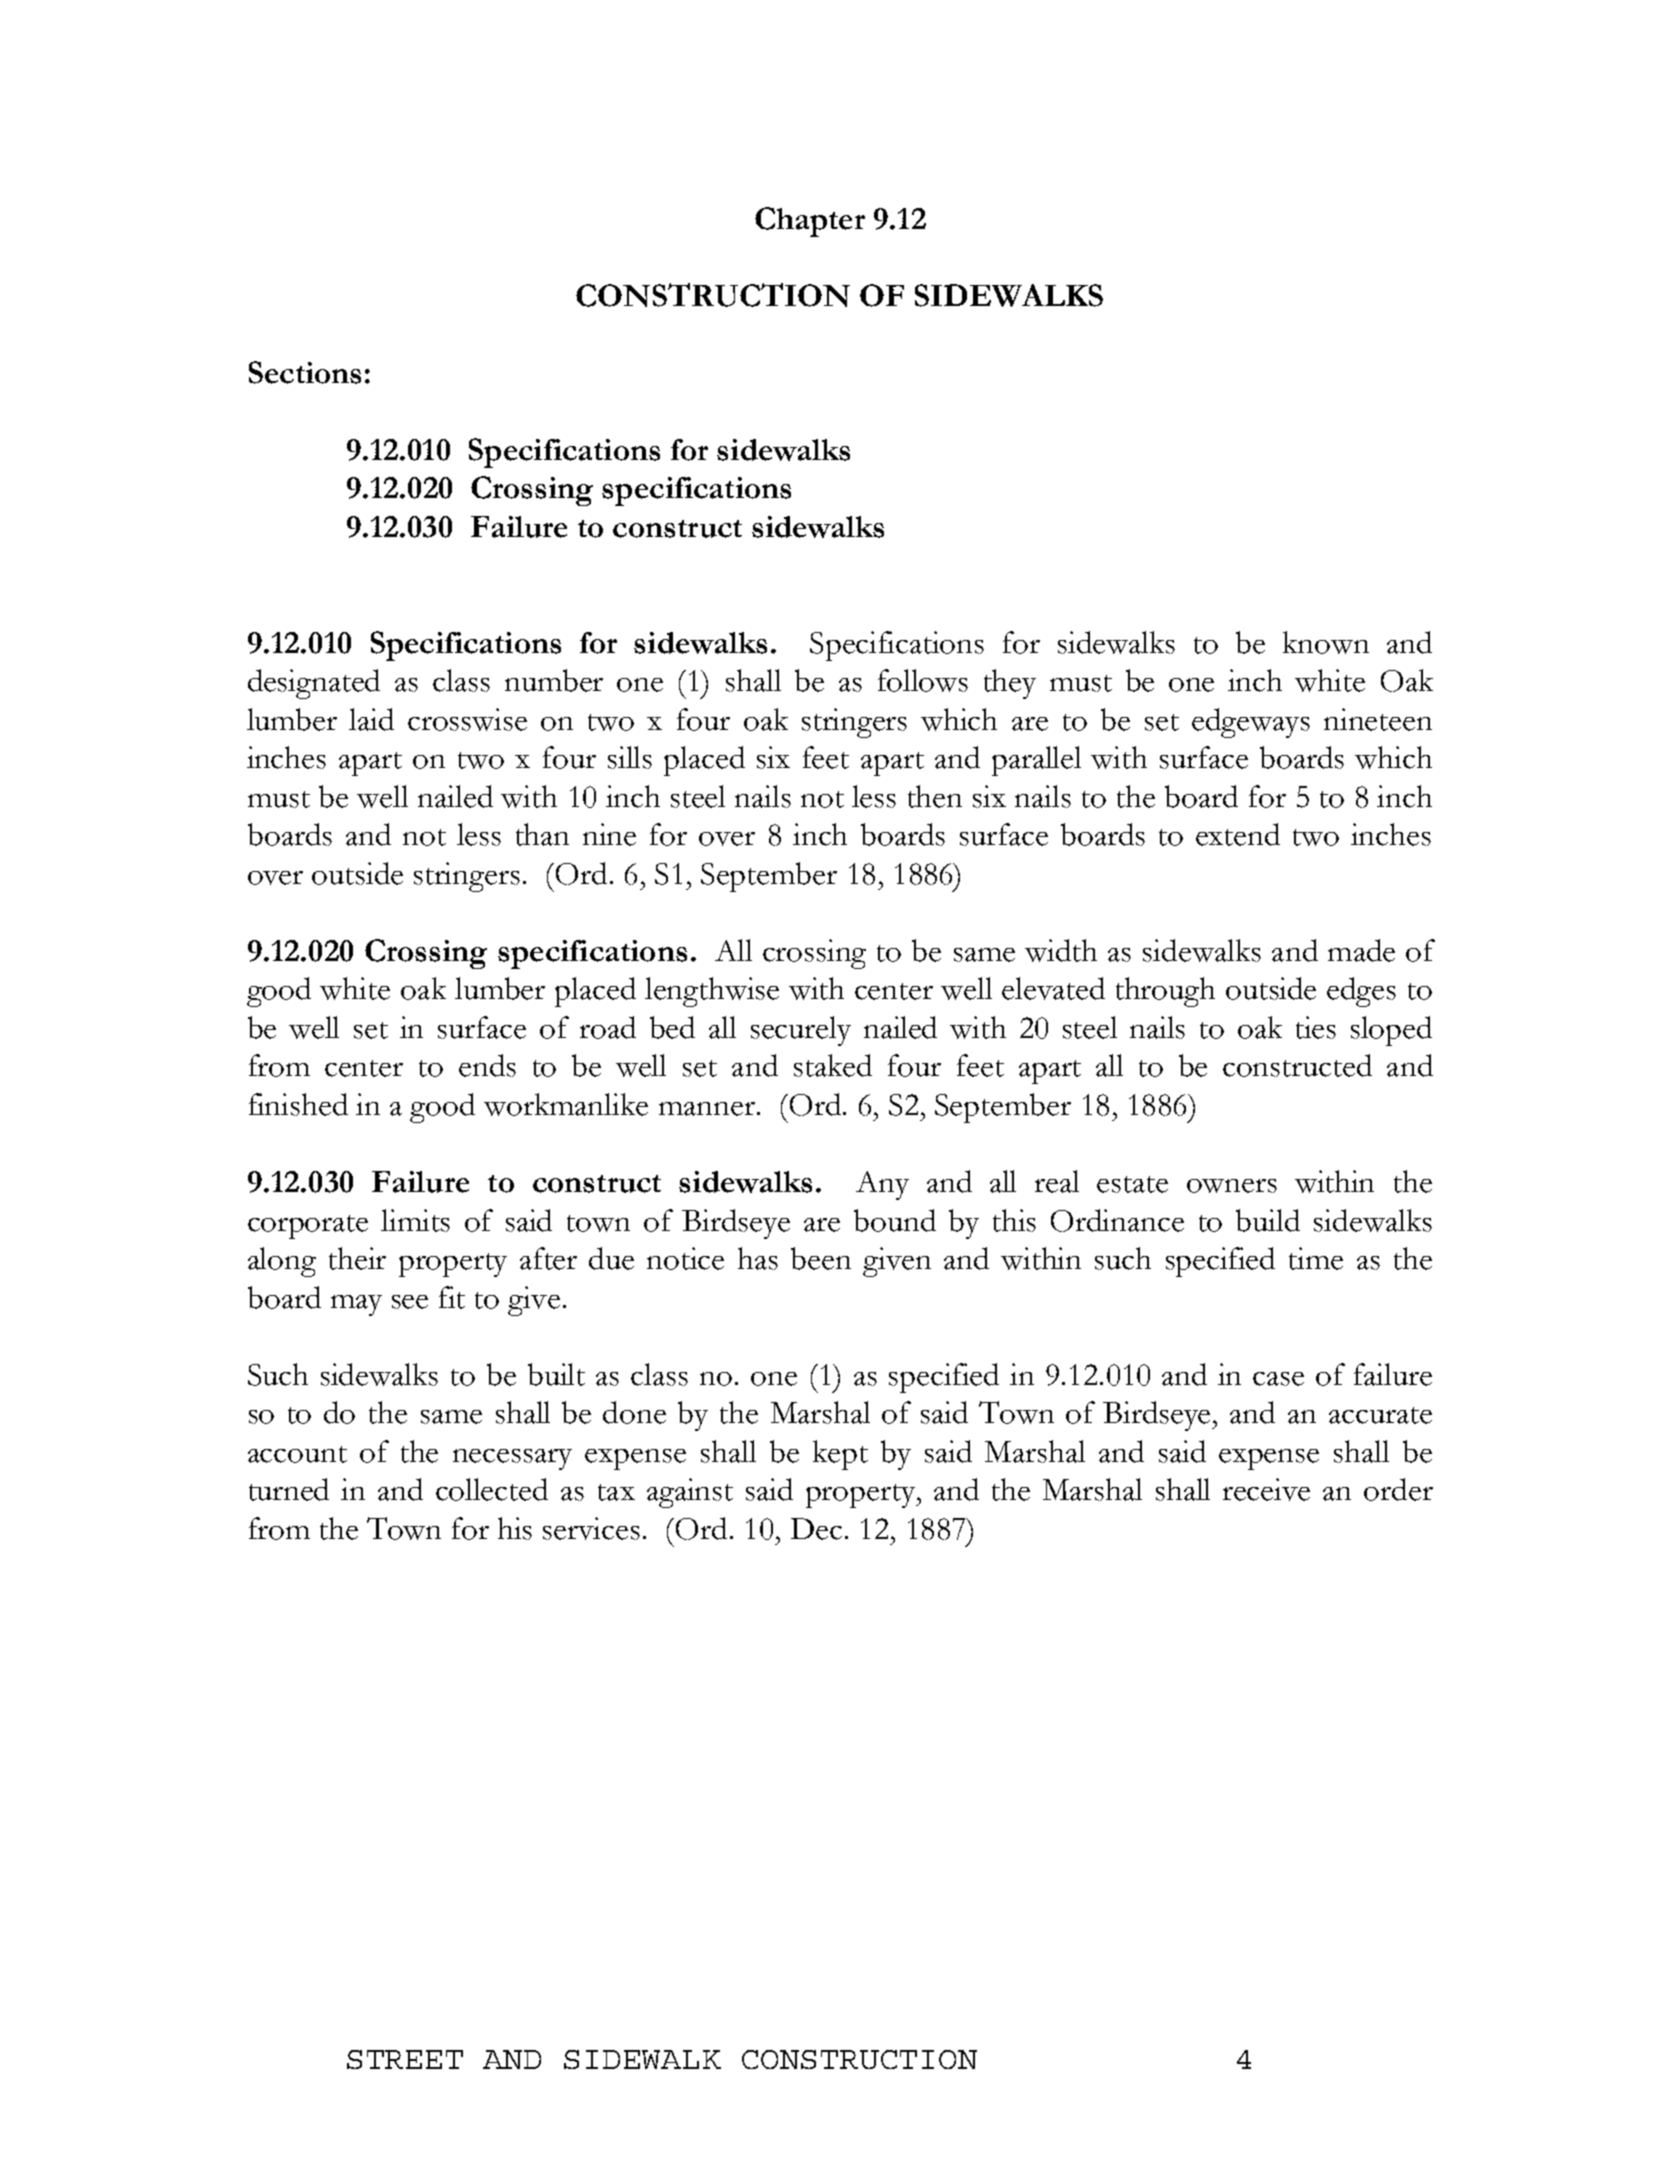  Describe the element at coordinates (935, 796) in the screenshot. I see `then` at that location.
